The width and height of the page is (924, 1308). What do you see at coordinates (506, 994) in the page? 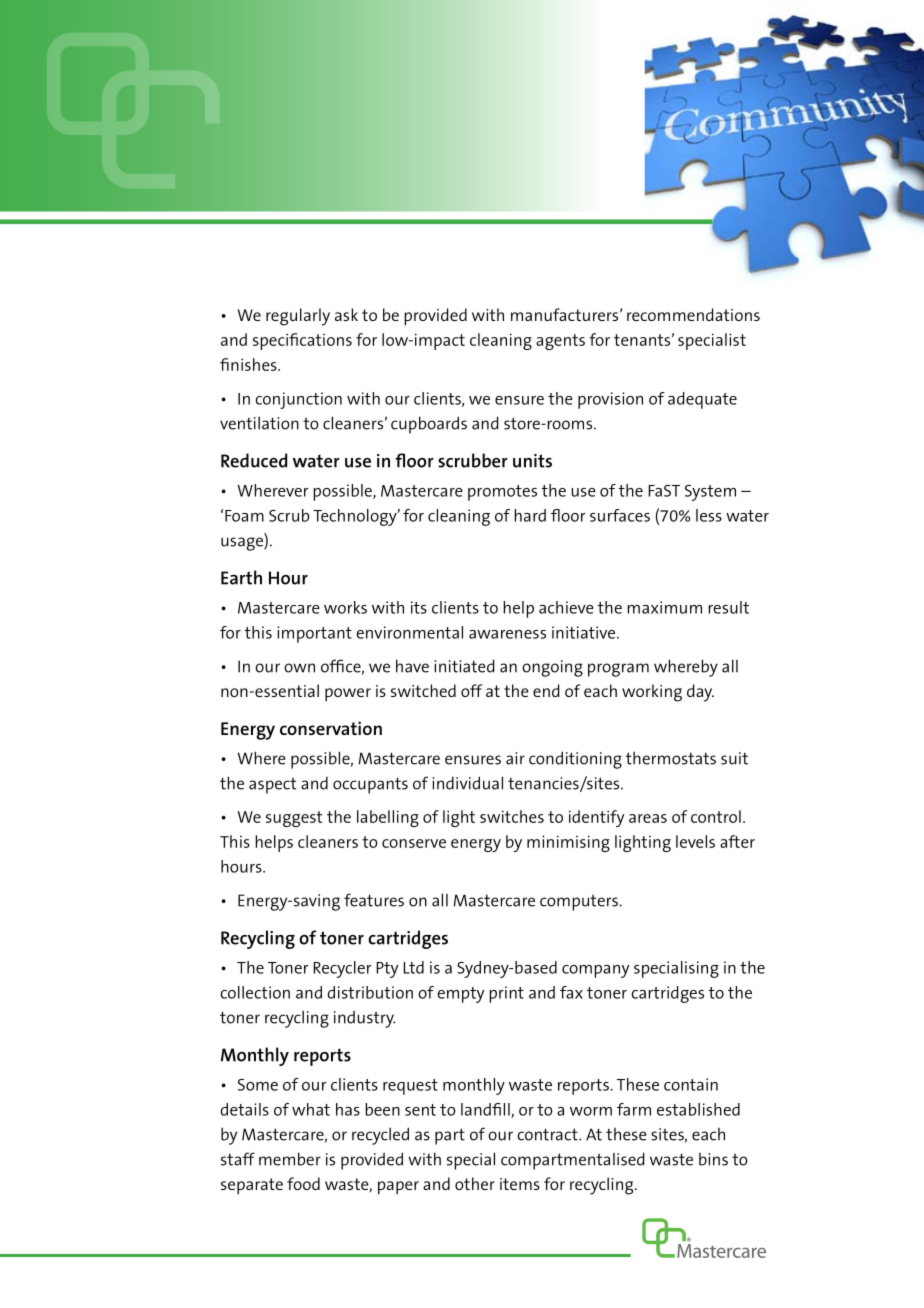
I see `print` at bounding box center [506, 994].
